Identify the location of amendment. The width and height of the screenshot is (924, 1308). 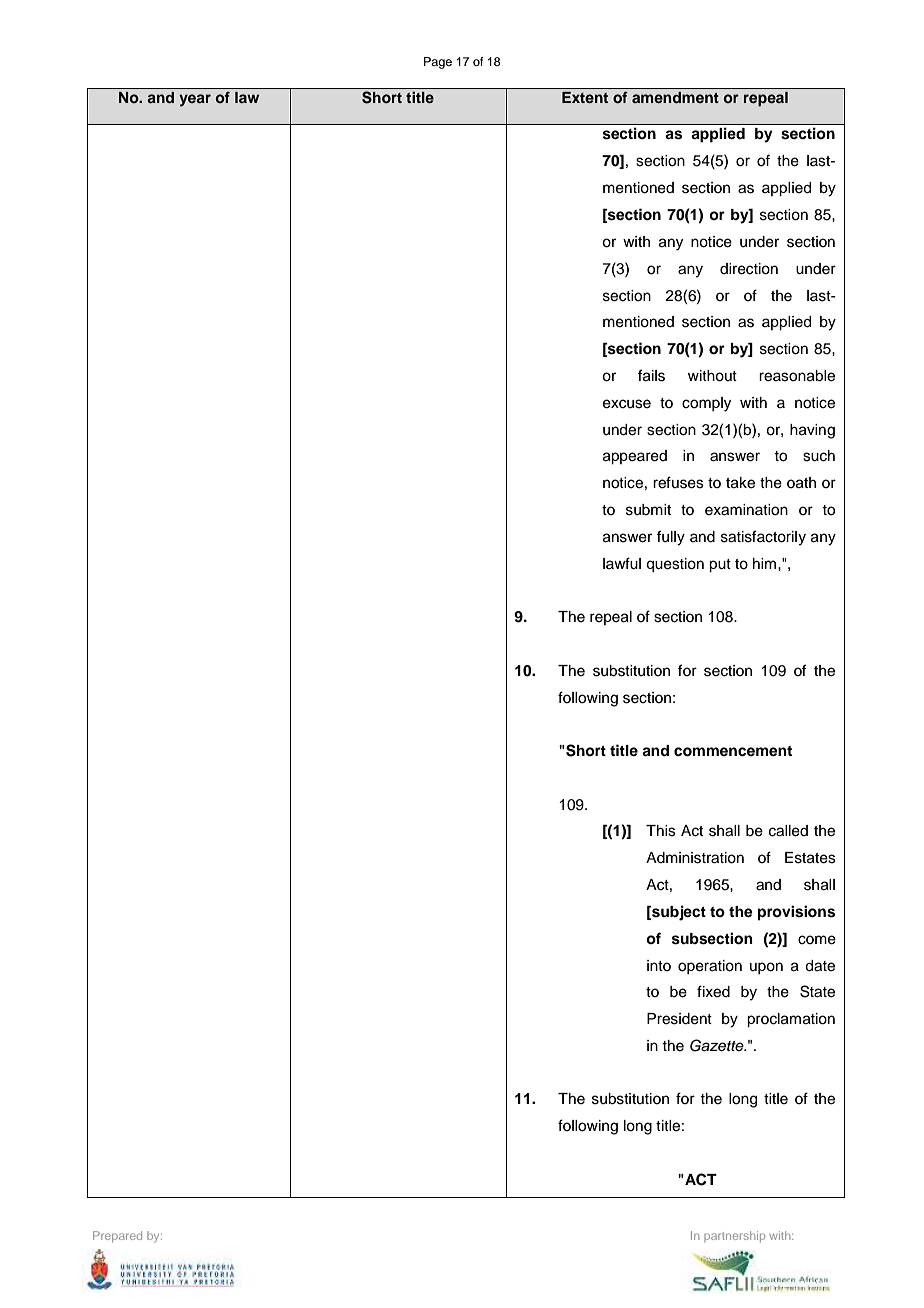
(675, 97).
